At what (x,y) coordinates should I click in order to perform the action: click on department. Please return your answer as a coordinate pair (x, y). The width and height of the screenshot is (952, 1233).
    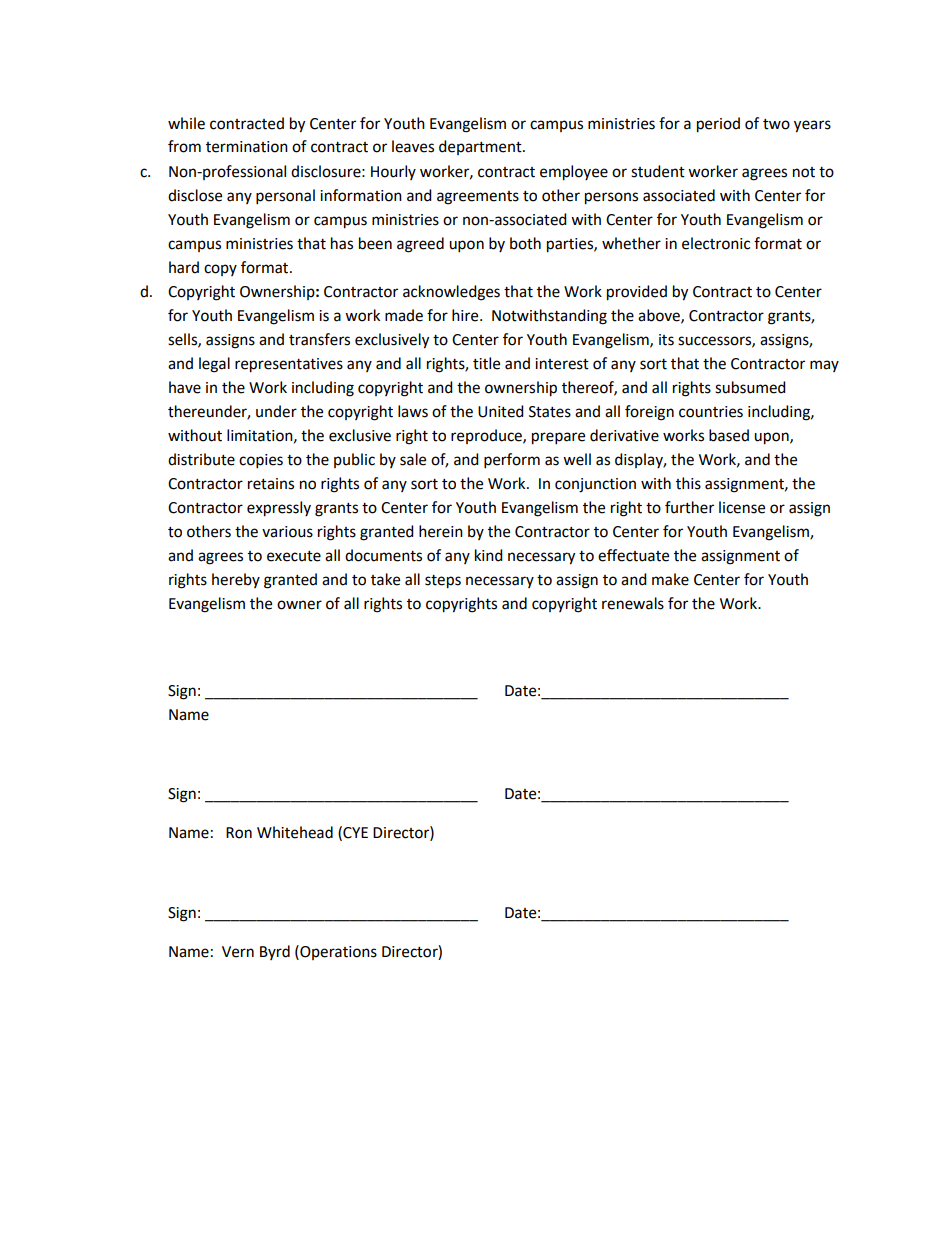
    Looking at the image, I should click on (481, 147).
